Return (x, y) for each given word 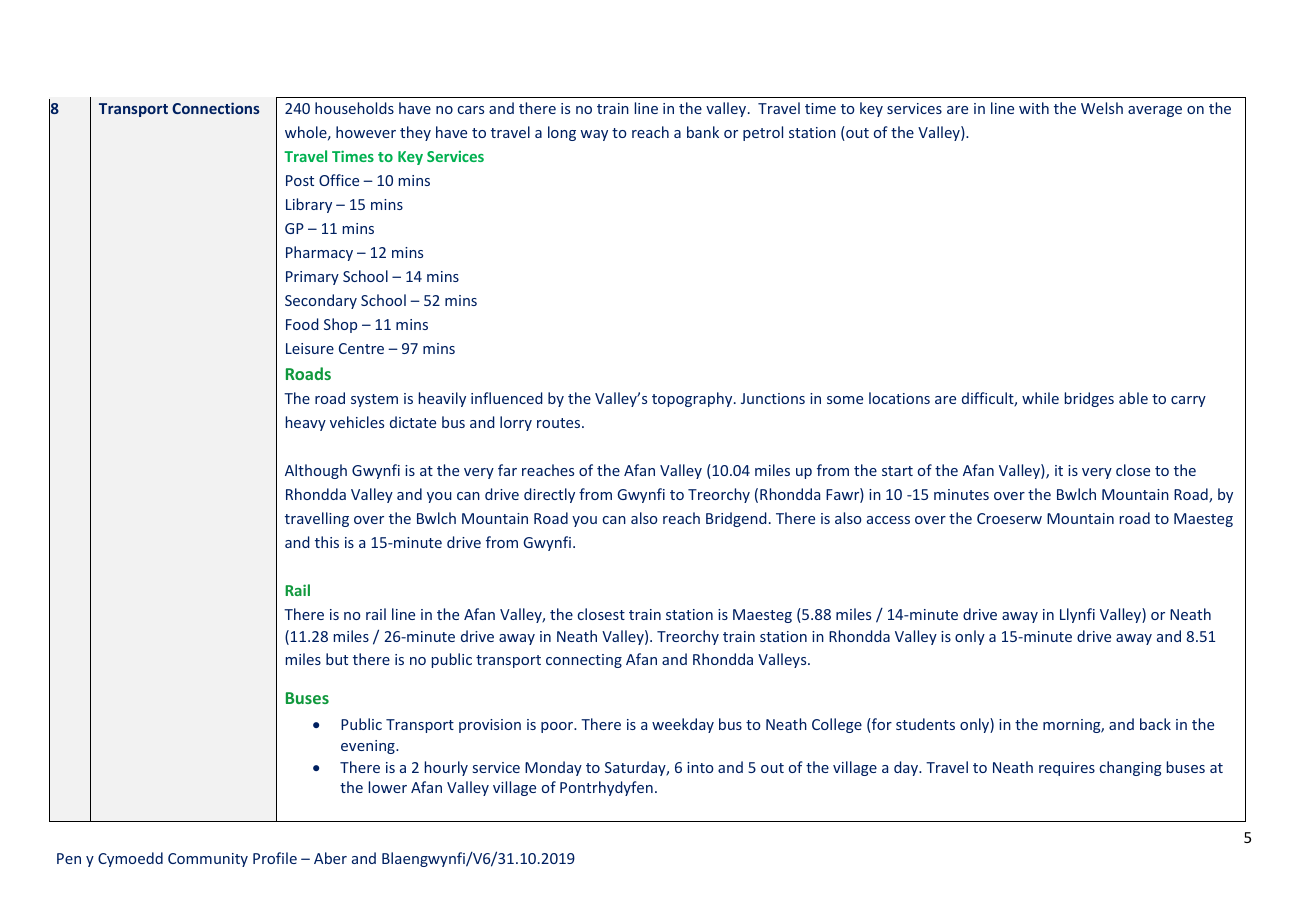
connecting (584, 661)
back (1155, 724)
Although (316, 471)
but (337, 659)
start (897, 471)
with (1034, 108)
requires (1067, 769)
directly (549, 495)
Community (208, 860)
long (562, 133)
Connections (216, 108)
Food (302, 324)
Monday (553, 768)
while (1040, 398)
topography (693, 399)
